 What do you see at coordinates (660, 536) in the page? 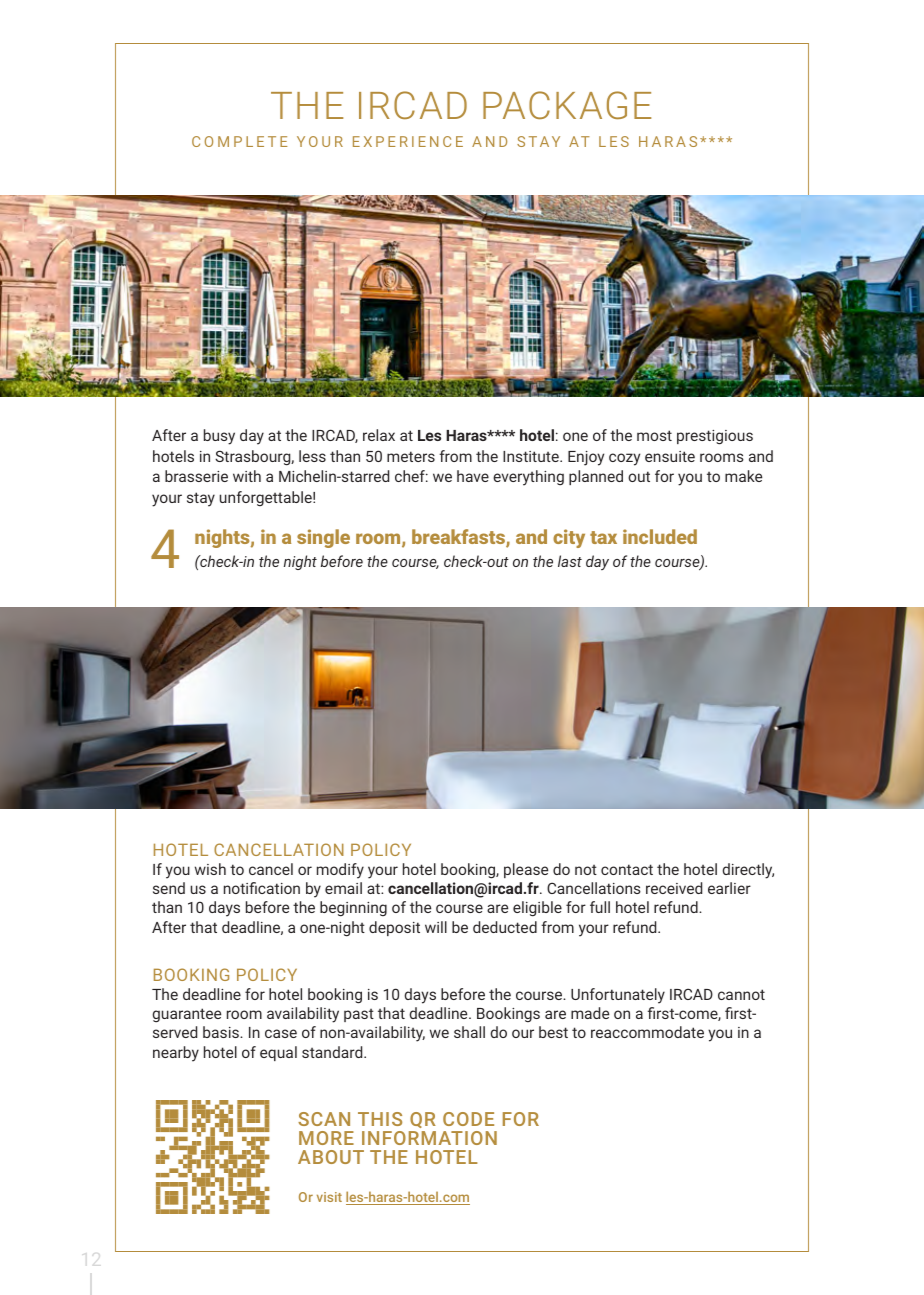
I see `included` at bounding box center [660, 536].
